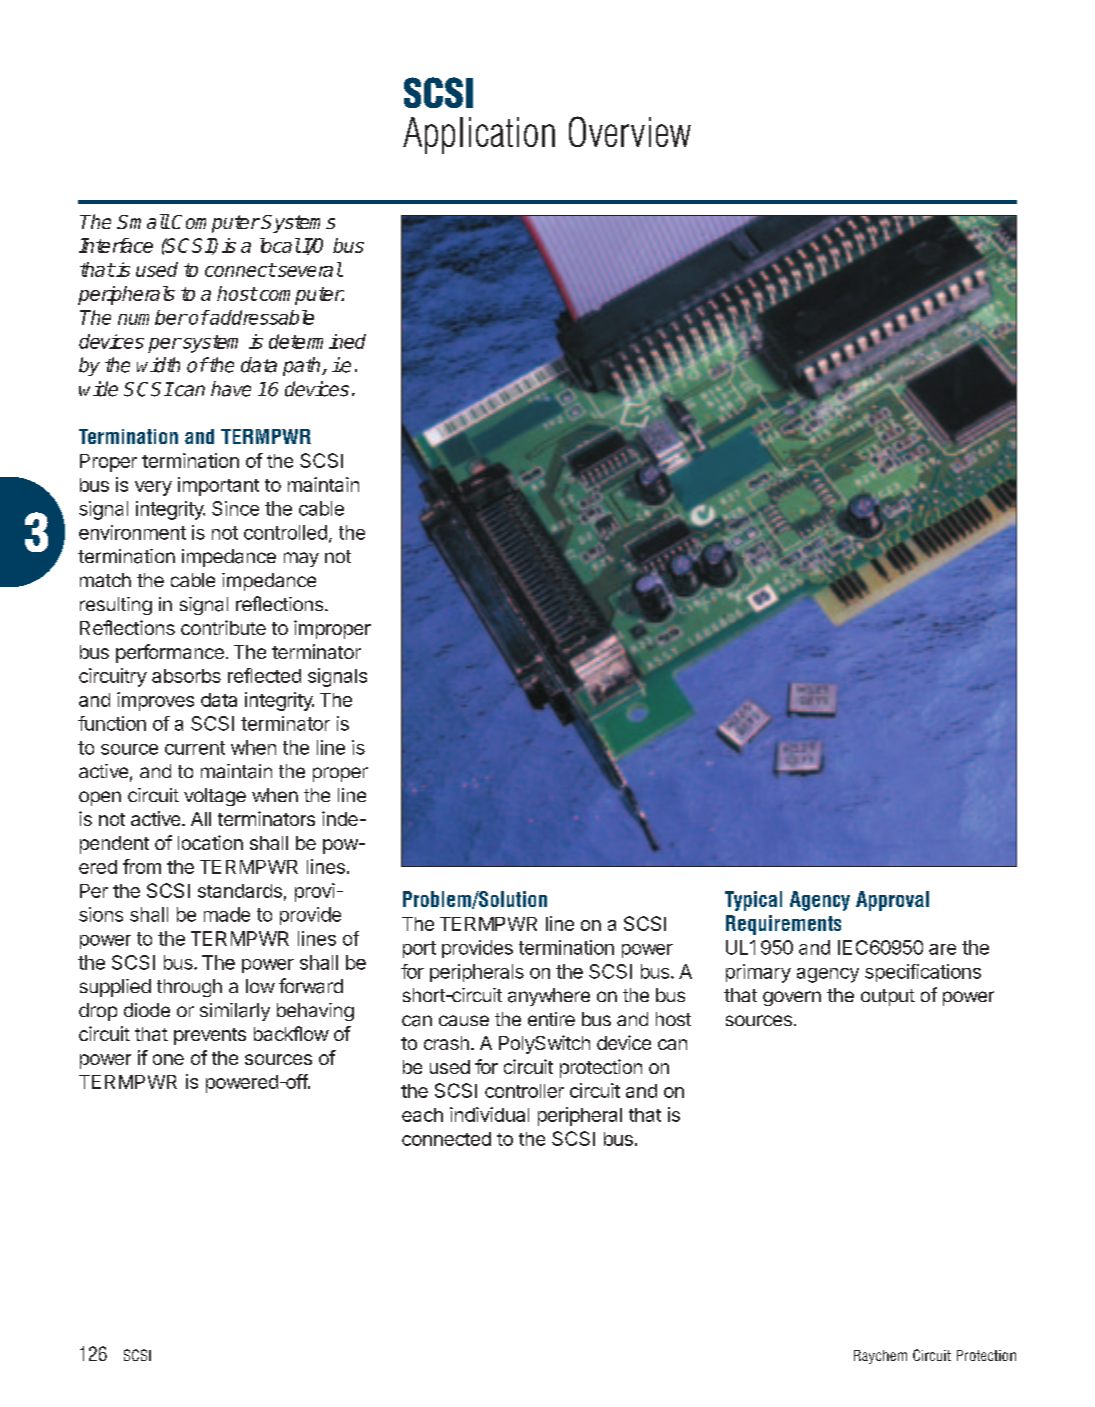 Image resolution: width=1095 pixels, height=1407 pixels. I want to click on controlled, so click(285, 532).
